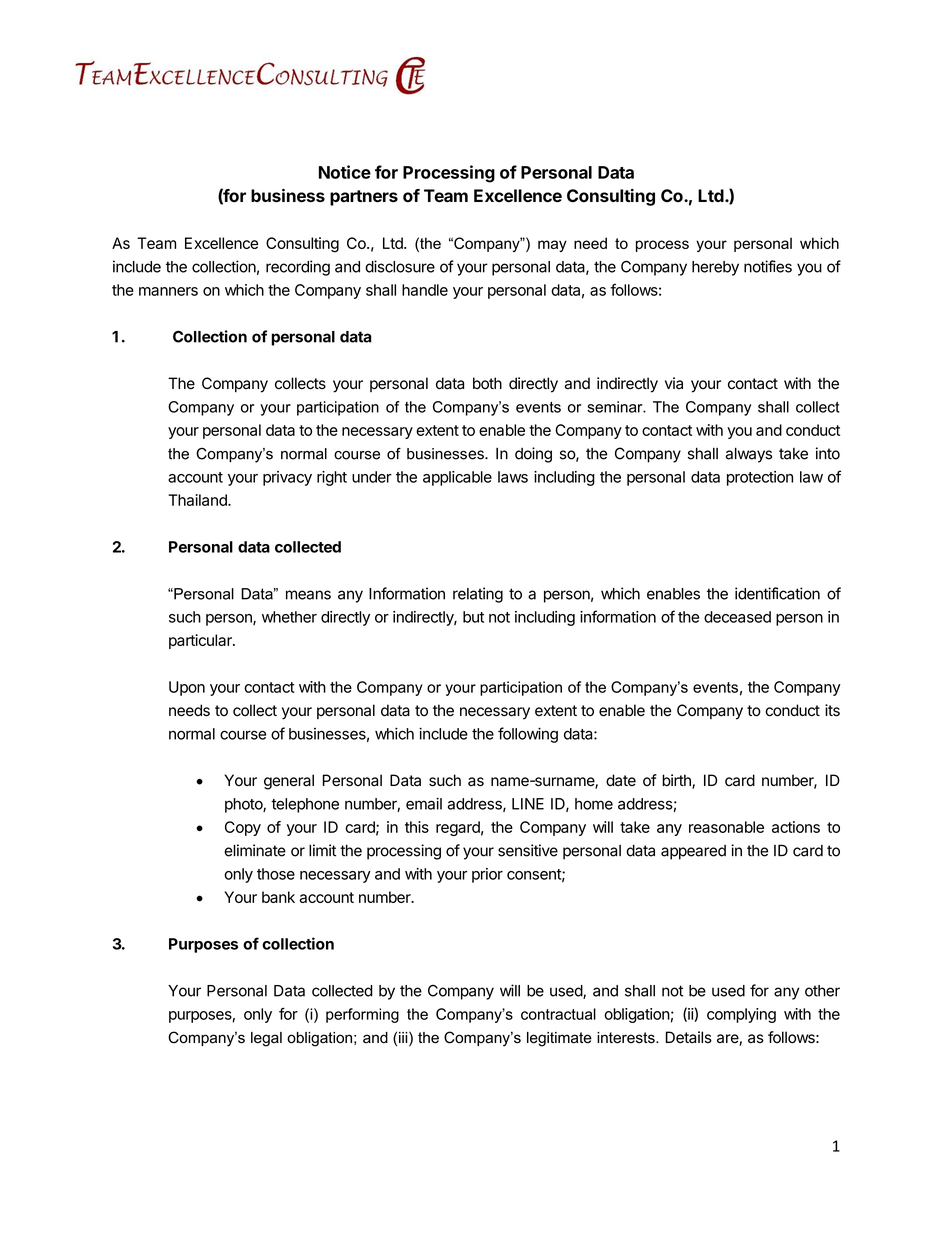 This screenshot has width=952, height=1233. What do you see at coordinates (289, 617) in the screenshot?
I see `whether` at bounding box center [289, 617].
